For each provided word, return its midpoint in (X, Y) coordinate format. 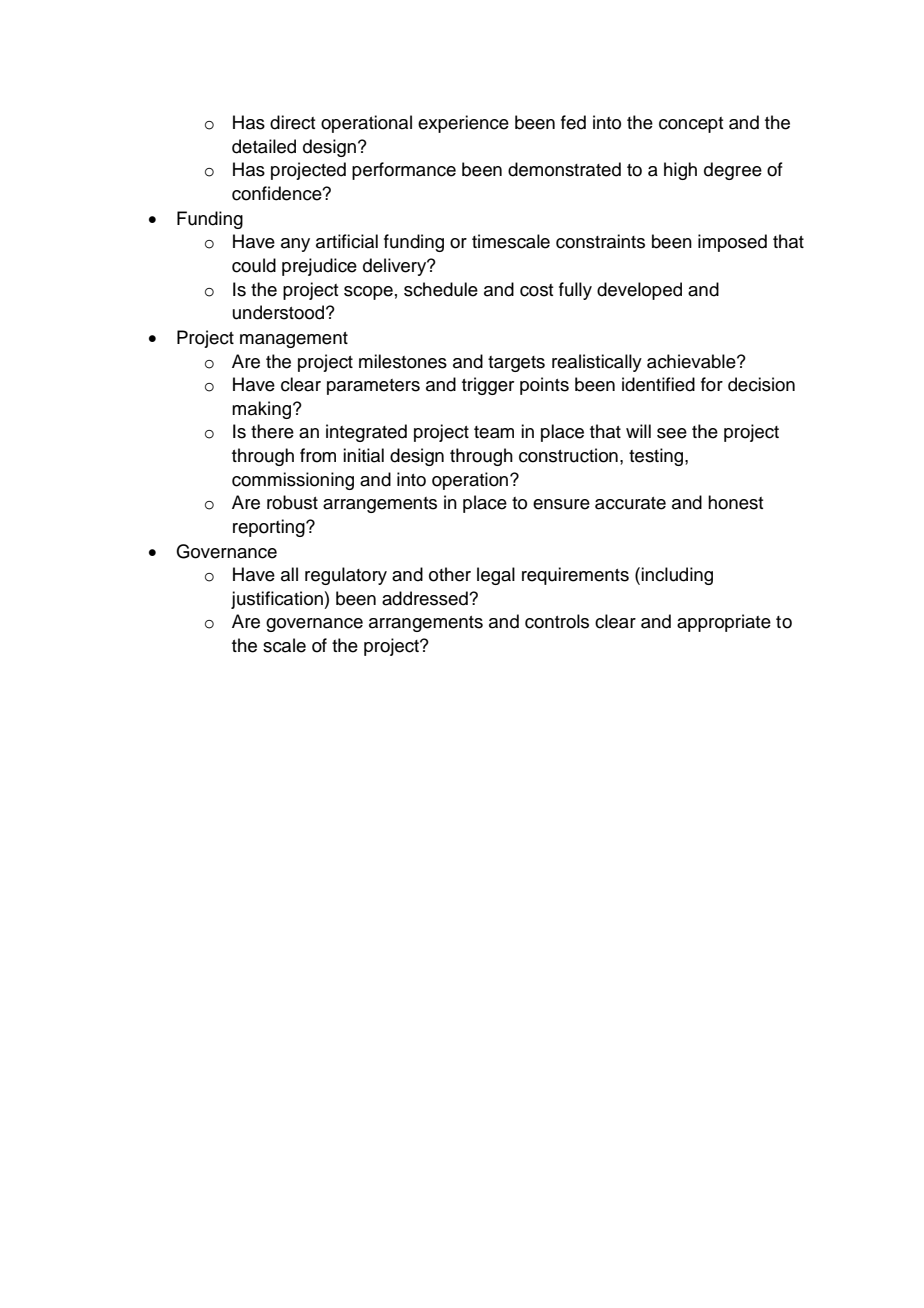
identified (658, 384)
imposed (732, 243)
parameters (373, 387)
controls (557, 621)
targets (516, 364)
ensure (561, 504)
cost (536, 290)
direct (292, 122)
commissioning (293, 481)
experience (463, 124)
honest (735, 502)
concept (691, 125)
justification (278, 600)
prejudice (319, 267)
